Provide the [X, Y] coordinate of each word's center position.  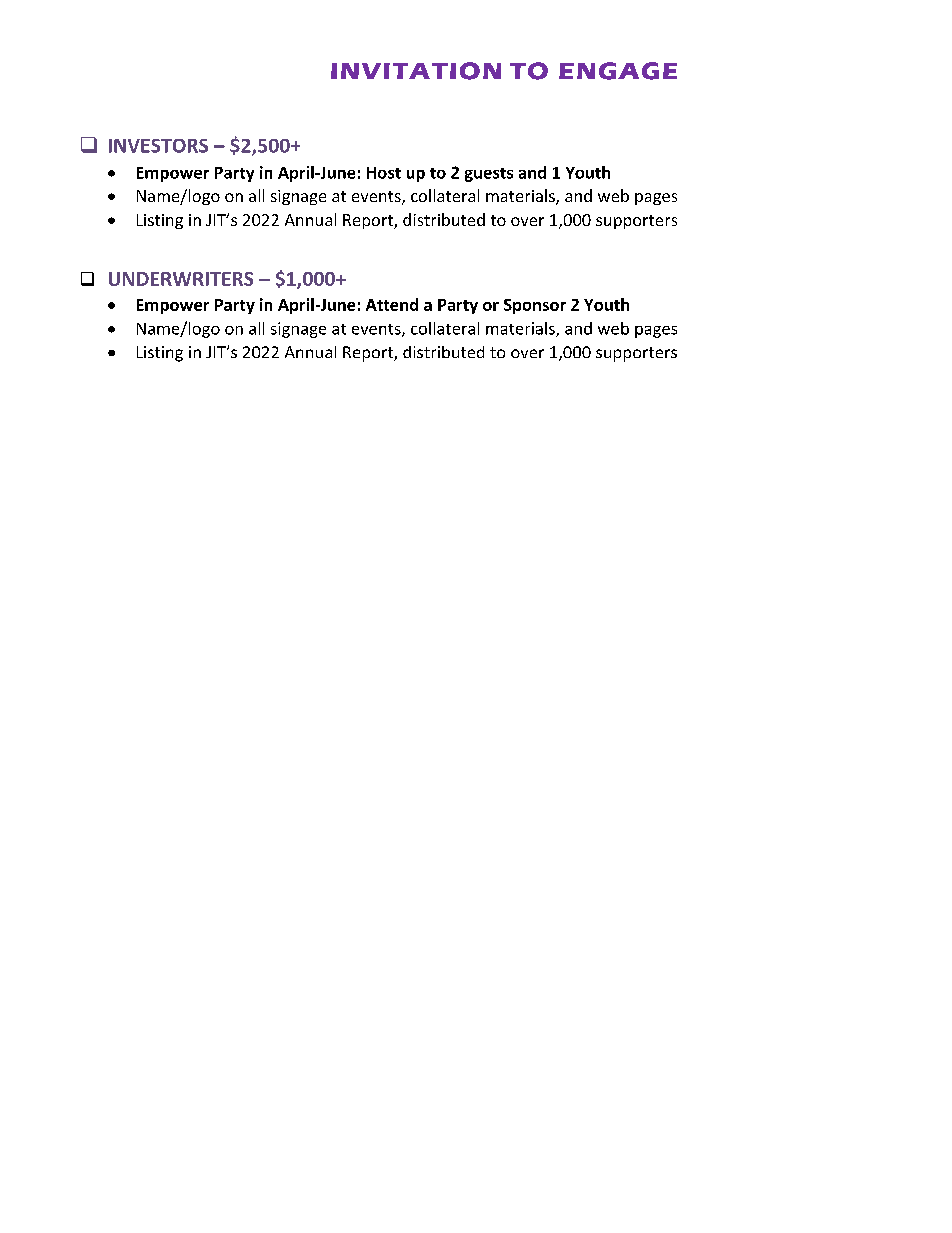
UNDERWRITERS [181, 279]
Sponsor [535, 306]
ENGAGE [618, 71]
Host [384, 173]
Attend [392, 304]
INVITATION [416, 71]
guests [489, 175]
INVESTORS [158, 146]
